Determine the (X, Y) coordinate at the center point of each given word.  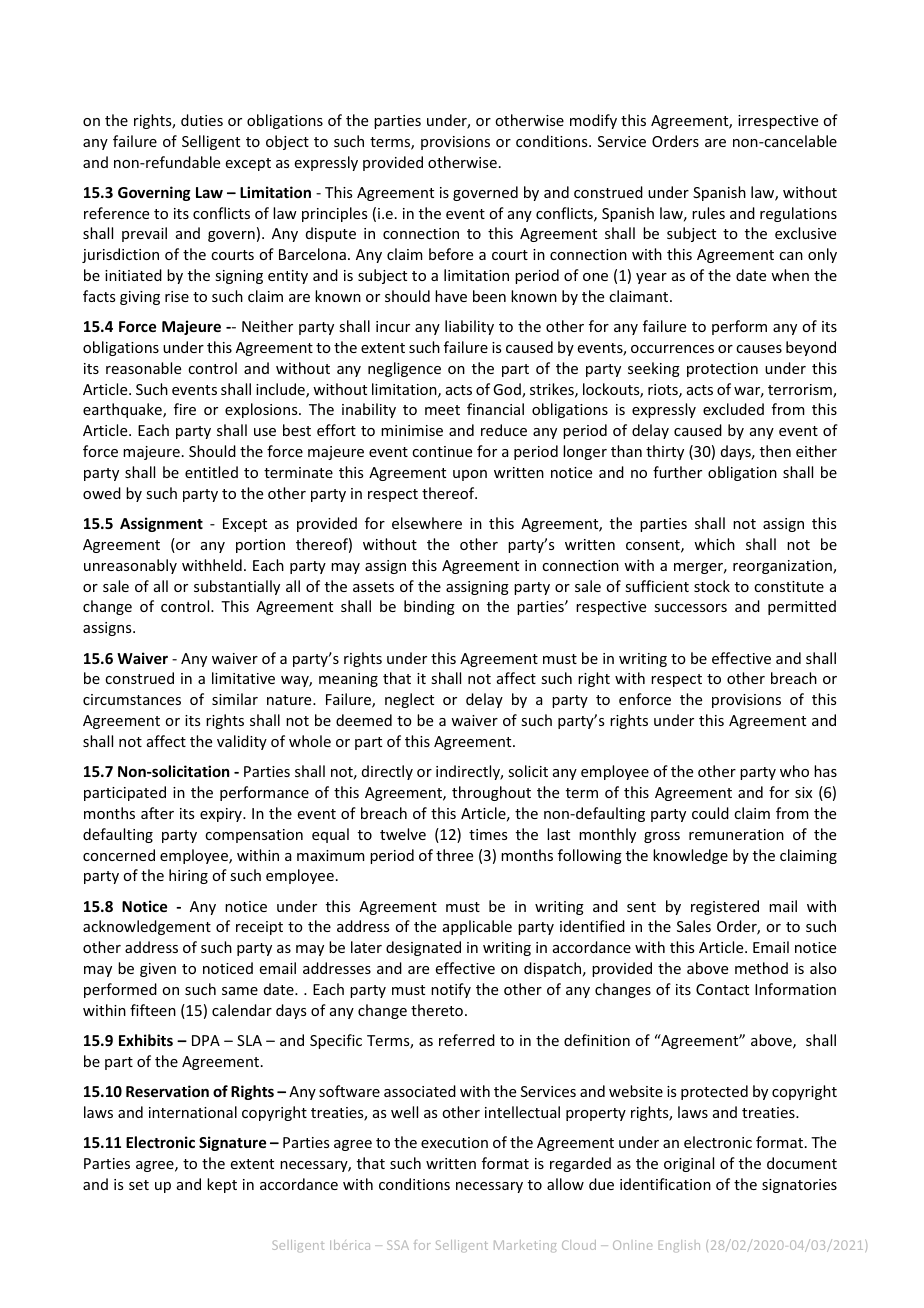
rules (708, 213)
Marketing (525, 1246)
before (451, 254)
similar (235, 699)
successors (690, 608)
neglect (409, 700)
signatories (799, 1186)
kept (222, 1185)
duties (202, 120)
